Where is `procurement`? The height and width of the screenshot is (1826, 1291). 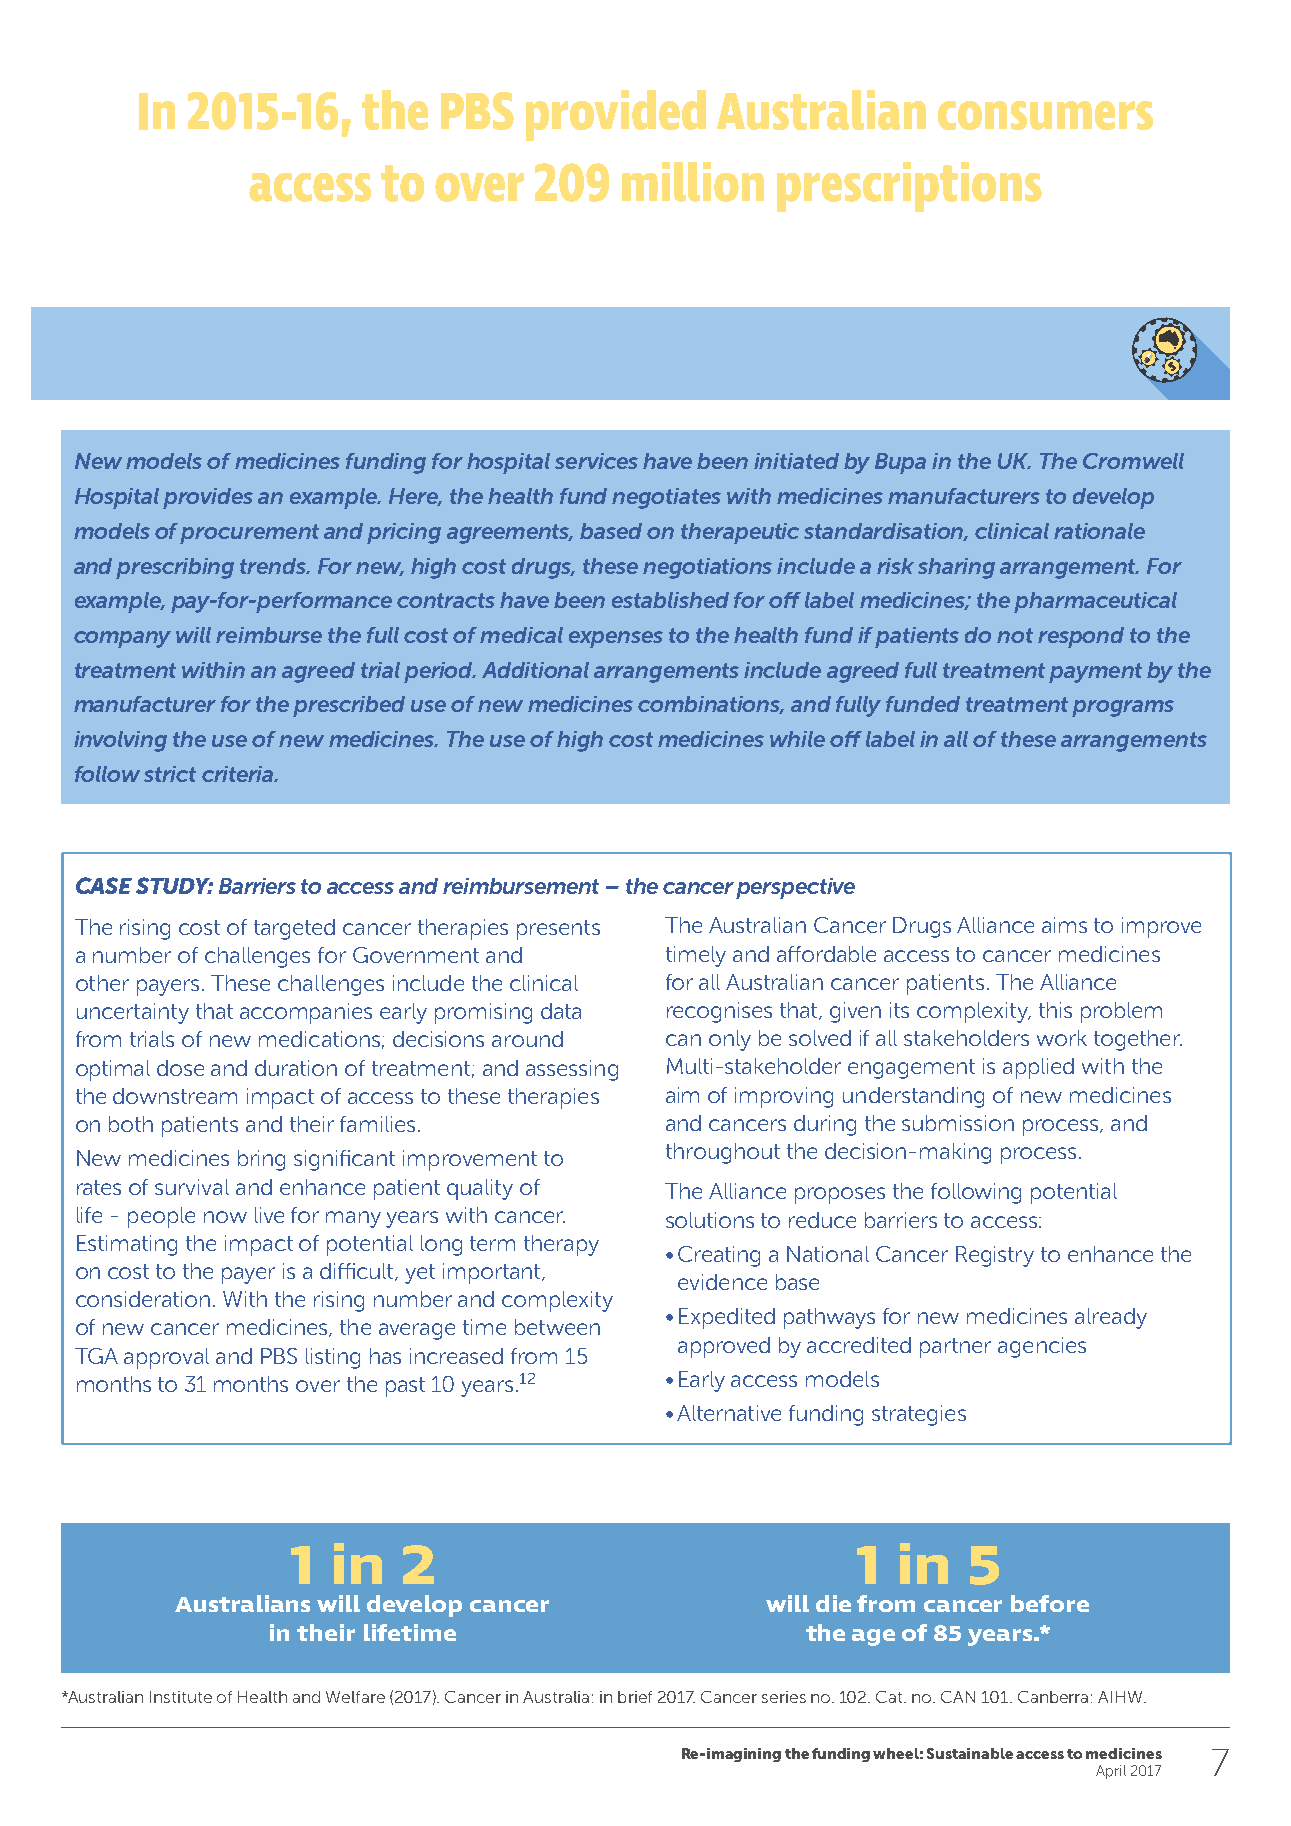
procurement is located at coordinates (249, 534).
